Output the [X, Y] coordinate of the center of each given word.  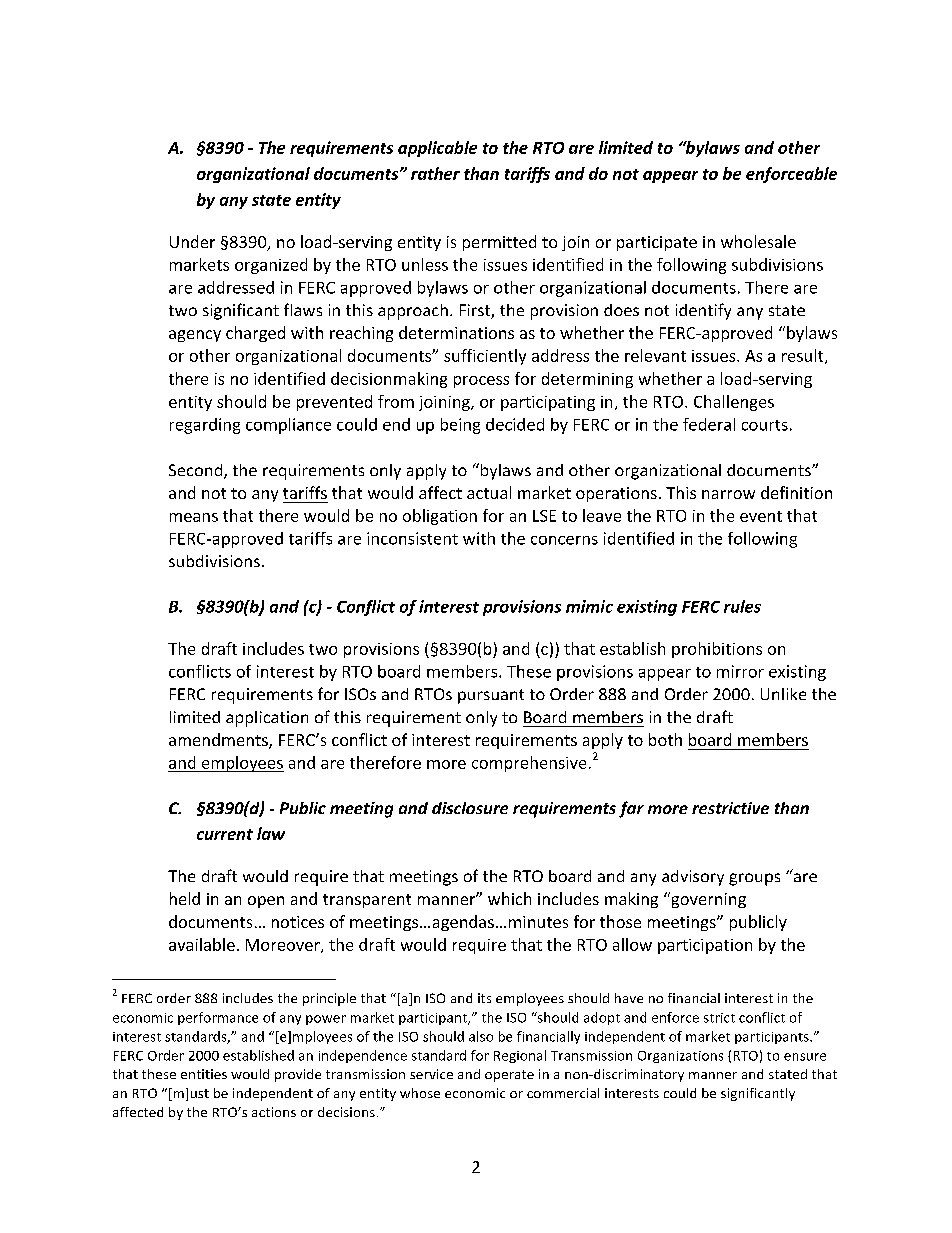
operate [509, 1076]
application [267, 719]
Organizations [680, 1057]
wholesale [758, 241]
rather [435, 173]
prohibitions [717, 650]
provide [298, 1075]
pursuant [491, 696]
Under [192, 241]
